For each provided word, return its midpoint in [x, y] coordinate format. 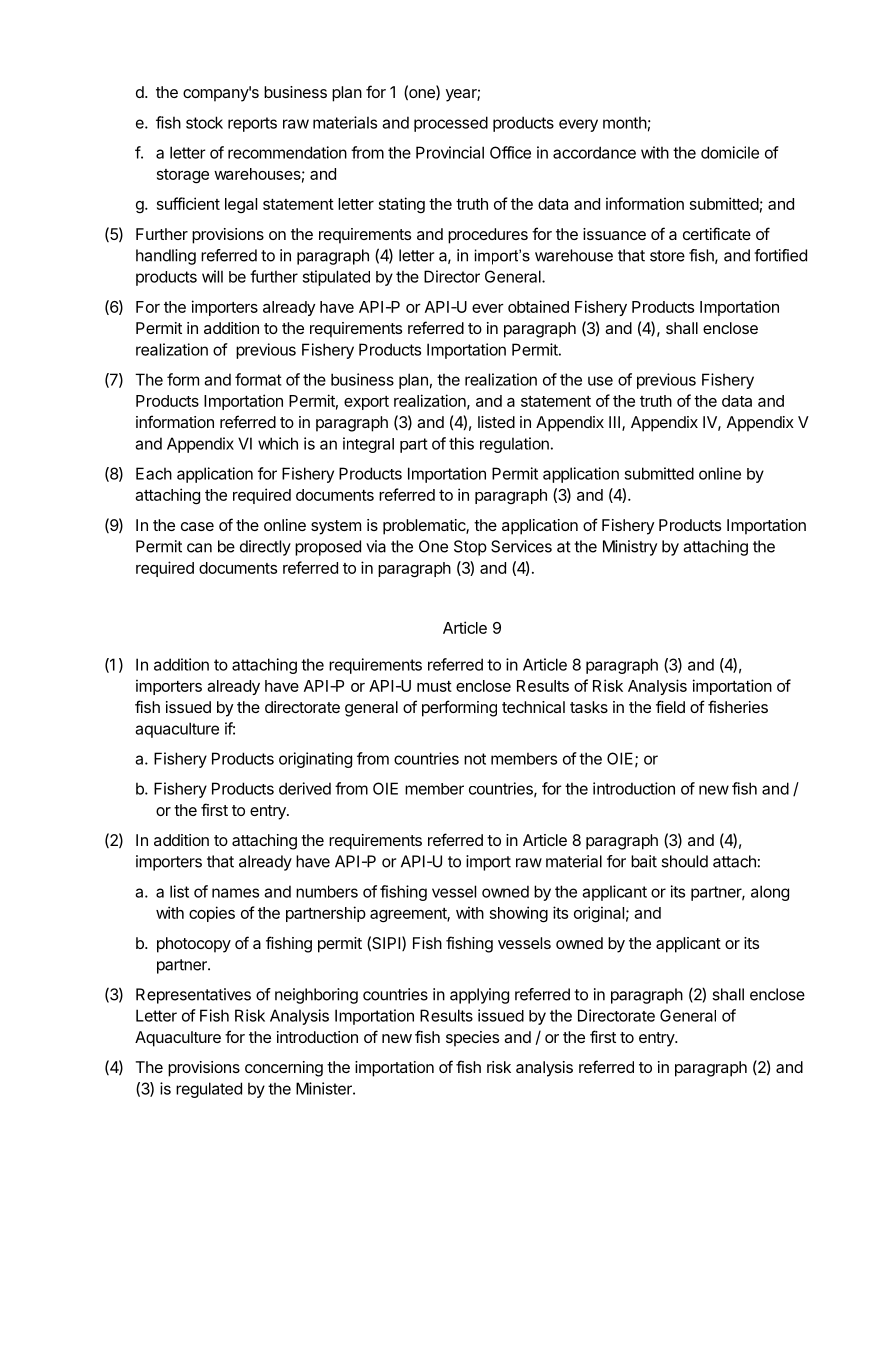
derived [305, 788]
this [461, 443]
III [616, 423]
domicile [730, 152]
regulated [209, 1090]
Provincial [450, 152]
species [472, 1039]
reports [252, 124]
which [278, 443]
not [475, 759]
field [670, 706]
